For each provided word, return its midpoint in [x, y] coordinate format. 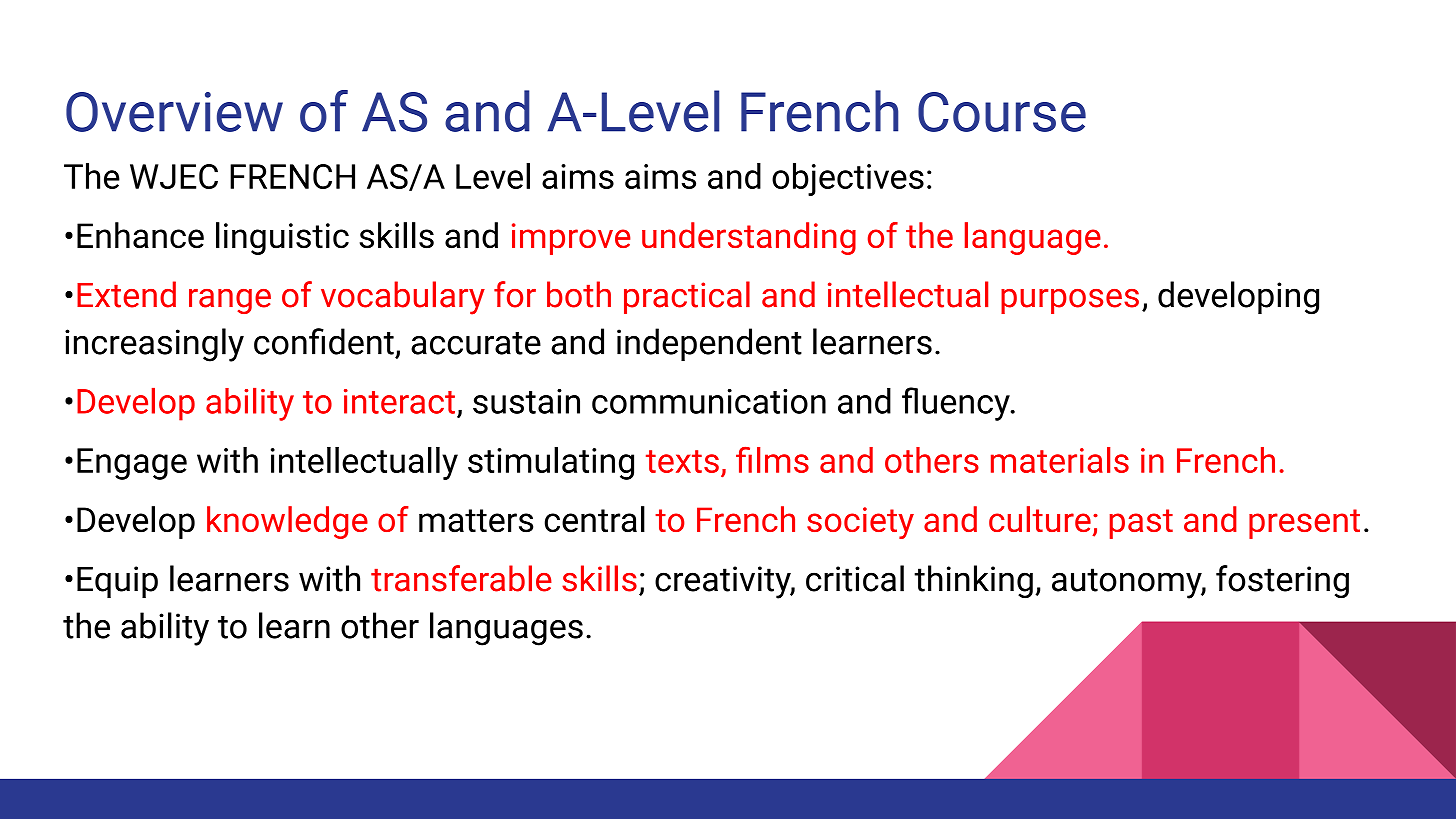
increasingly [154, 345]
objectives [848, 179]
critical [855, 578]
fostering [1282, 582]
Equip [117, 582]
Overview [174, 112]
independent [709, 344]
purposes [1070, 301]
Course [1002, 112]
